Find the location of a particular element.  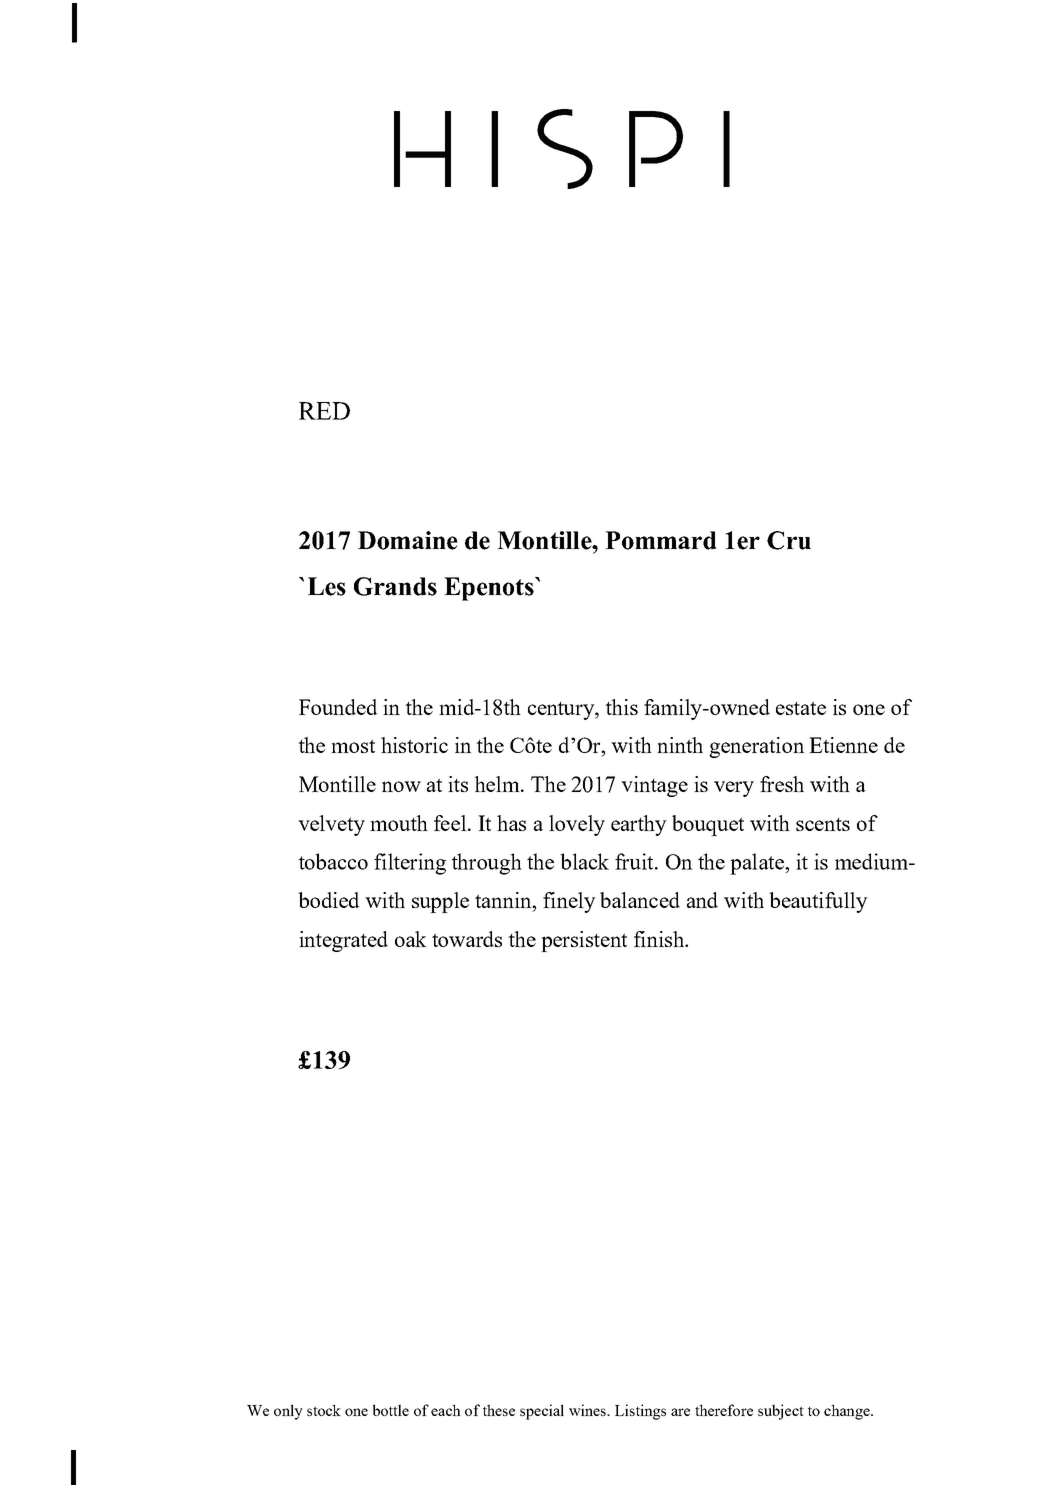

wines is located at coordinates (588, 1410).
